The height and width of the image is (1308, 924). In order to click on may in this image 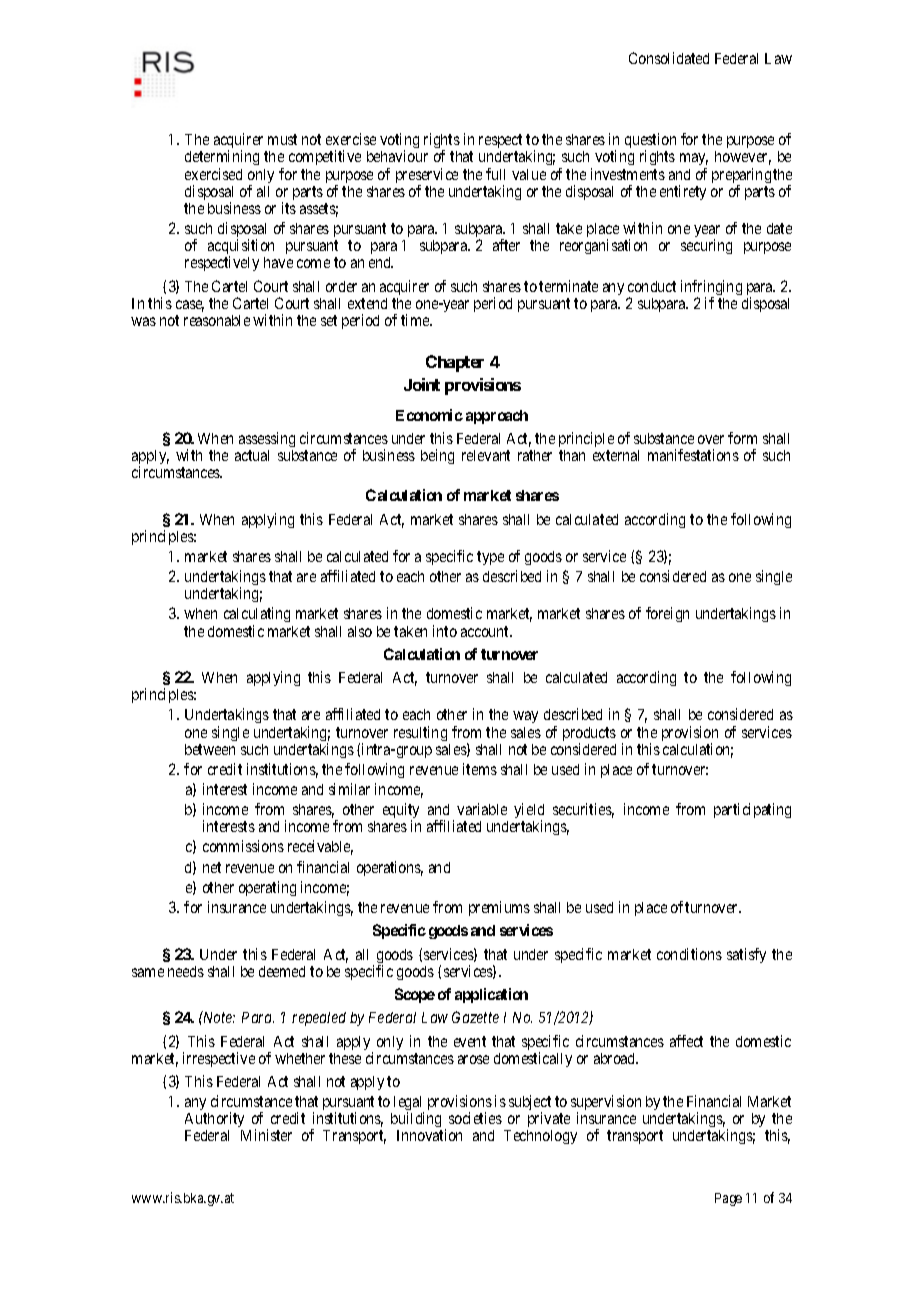, I will do `click(694, 161)`.
